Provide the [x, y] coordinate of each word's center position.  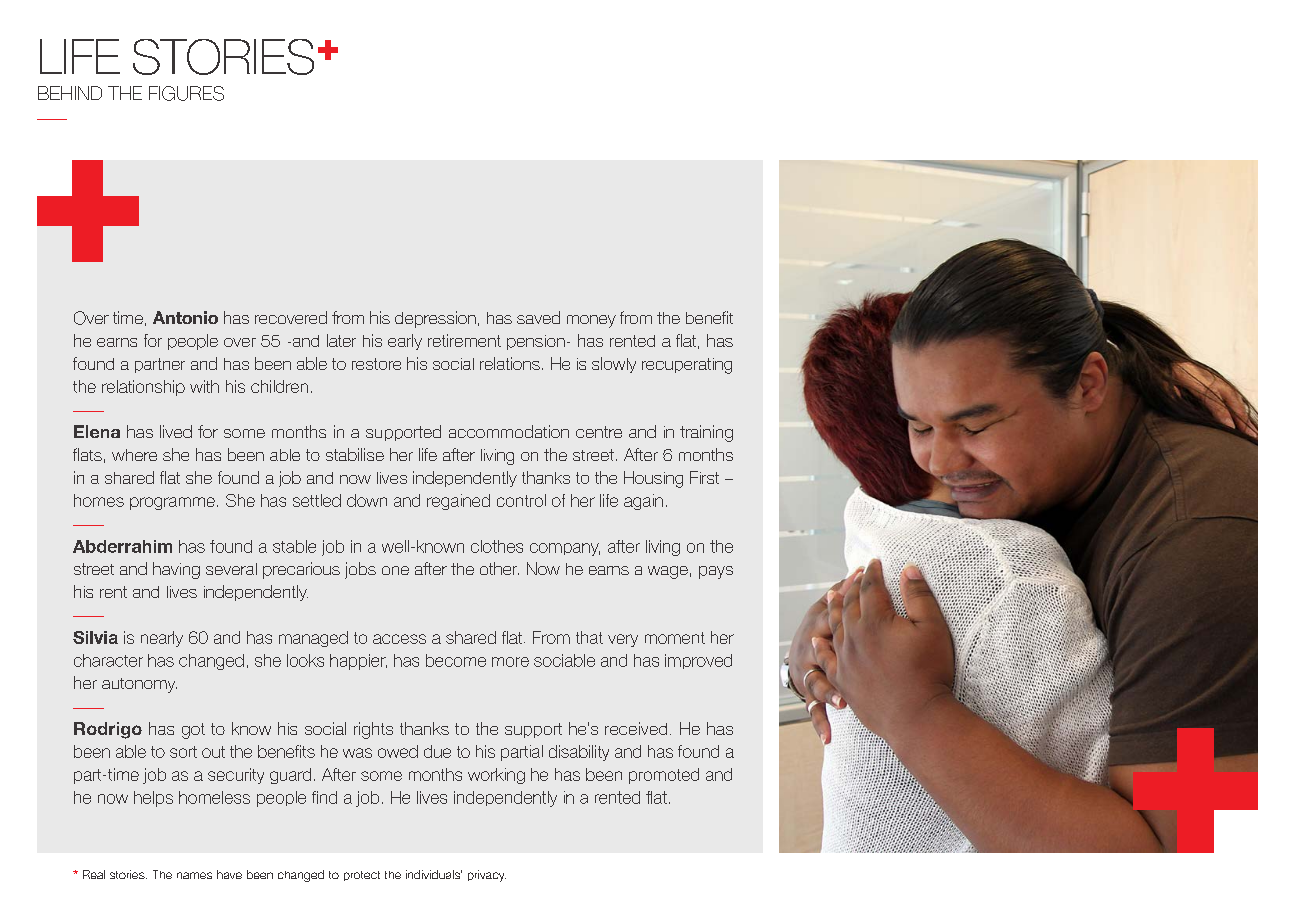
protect [362, 876]
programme [172, 503]
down [367, 500]
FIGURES [186, 93]
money [591, 321]
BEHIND [70, 93]
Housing [653, 479]
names [194, 875]
